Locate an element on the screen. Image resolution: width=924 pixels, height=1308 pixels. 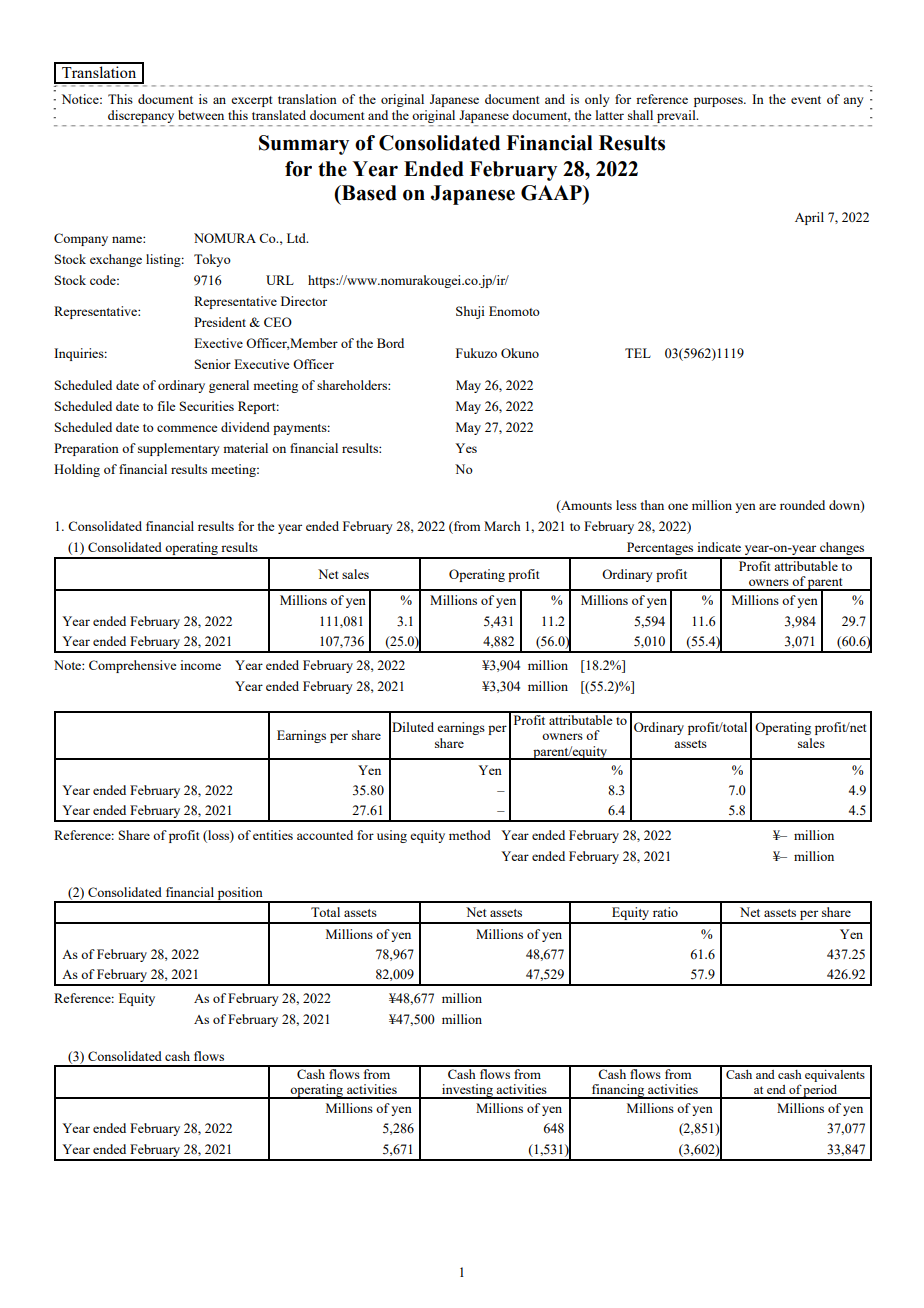
purposes is located at coordinates (719, 102).
